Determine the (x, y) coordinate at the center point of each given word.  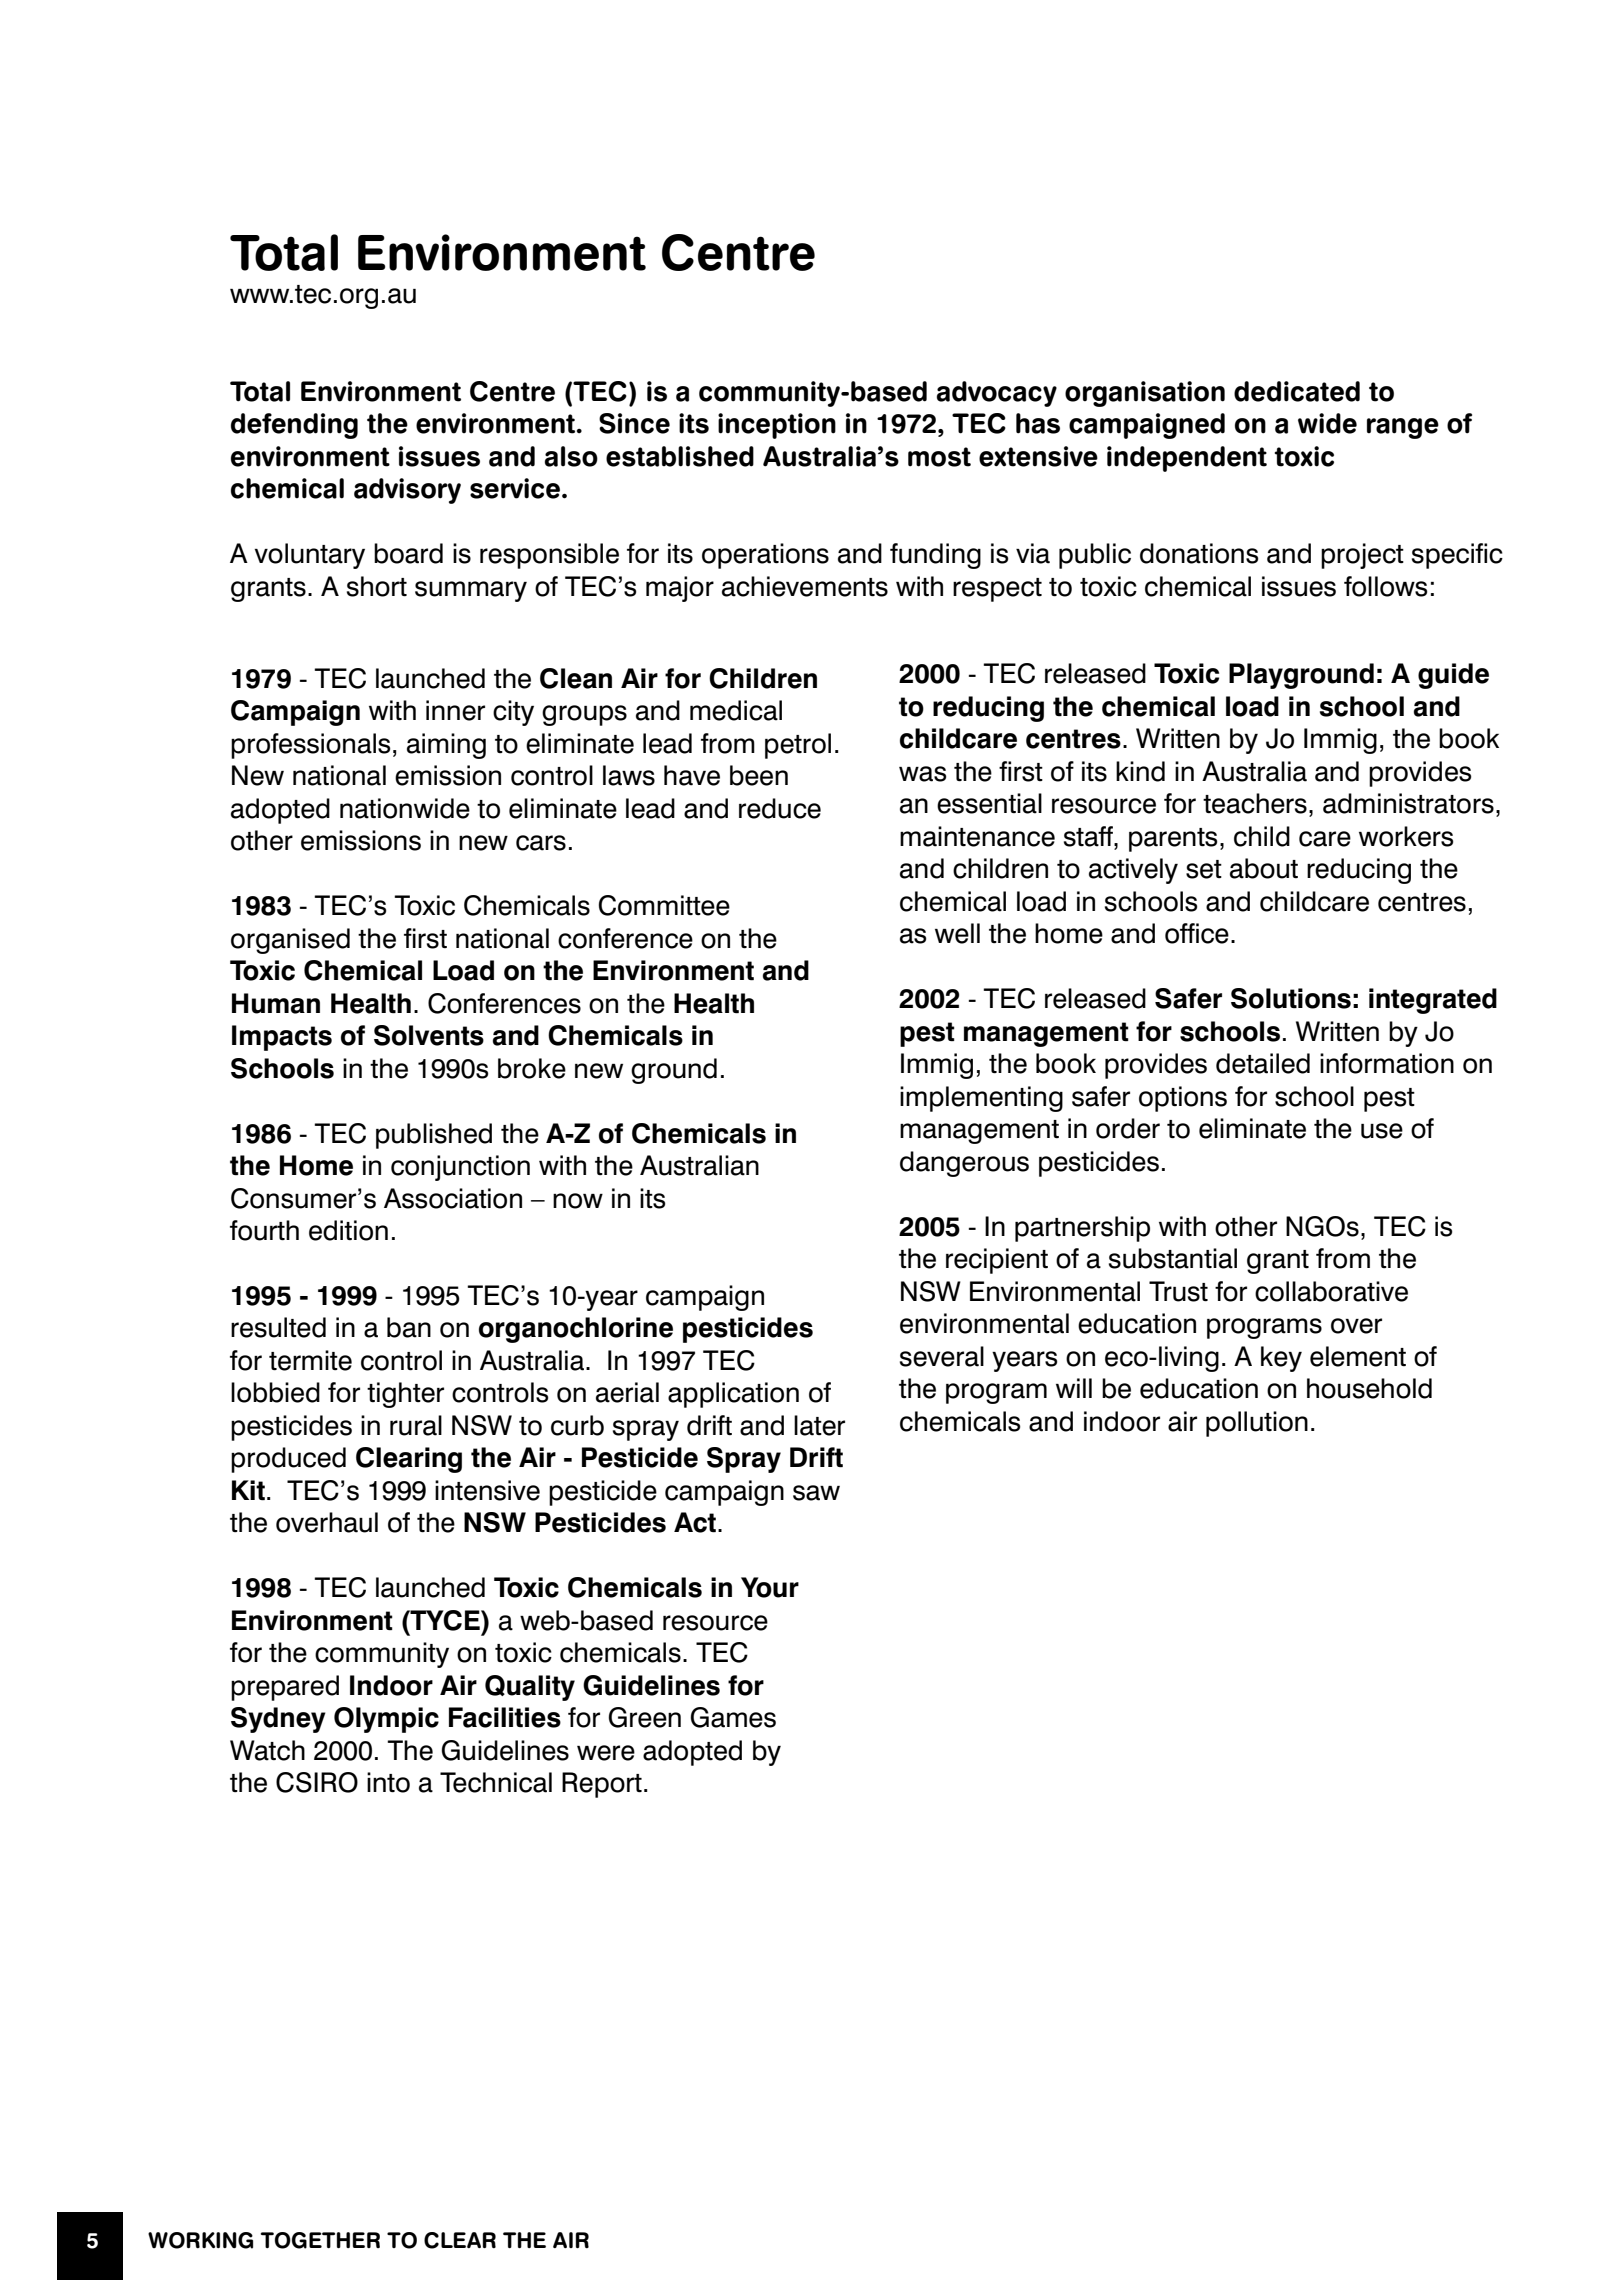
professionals (310, 746)
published (434, 1136)
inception (777, 426)
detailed (1263, 1063)
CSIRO (317, 1782)
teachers (1255, 803)
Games (733, 1717)
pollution (1257, 1424)
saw (816, 1493)
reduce (780, 808)
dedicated (1297, 391)
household (1369, 1388)
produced (288, 1460)
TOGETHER (320, 2240)
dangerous (964, 1164)
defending (294, 426)
